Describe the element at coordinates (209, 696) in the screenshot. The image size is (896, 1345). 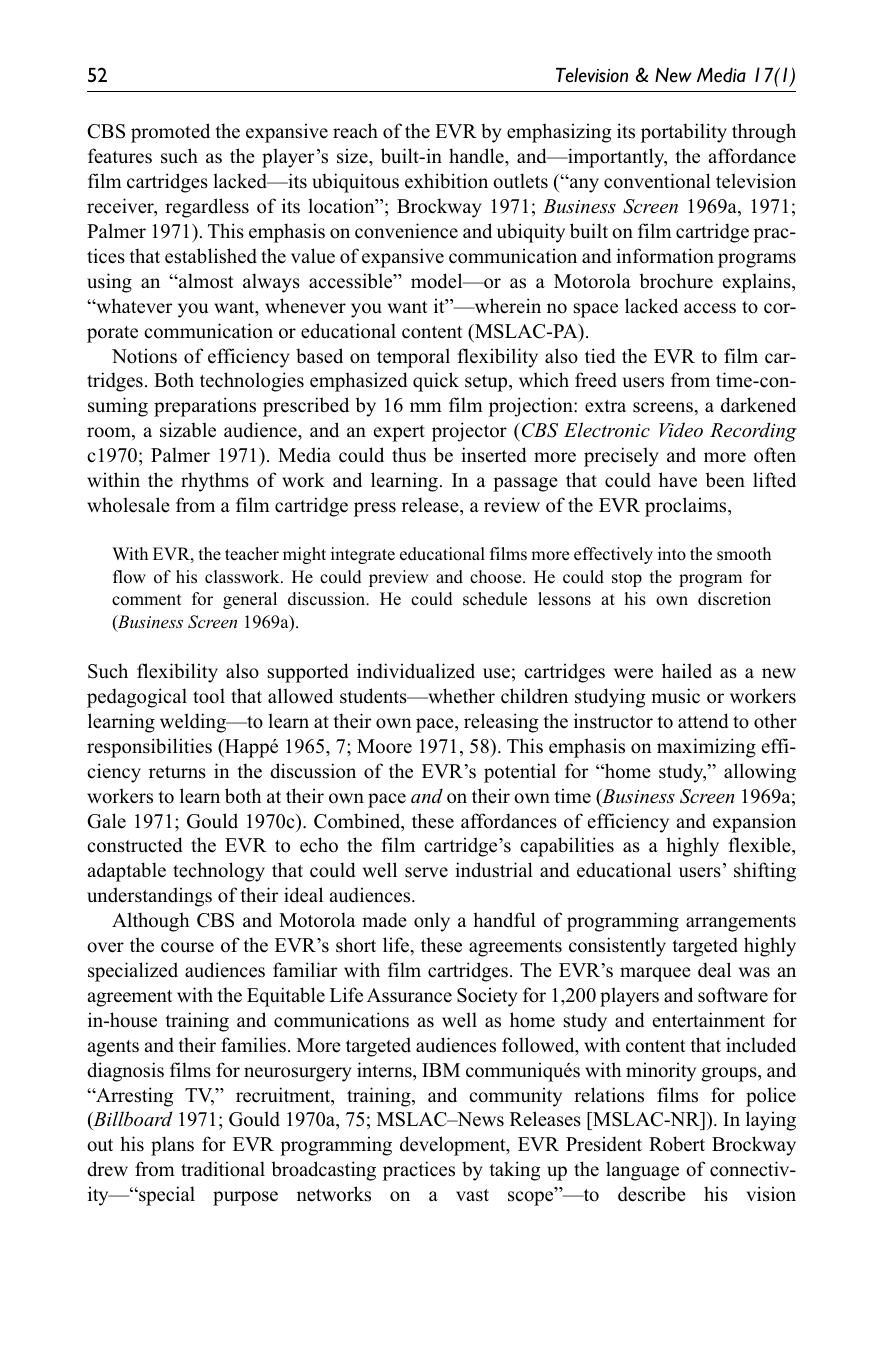
I see `tool` at that location.
